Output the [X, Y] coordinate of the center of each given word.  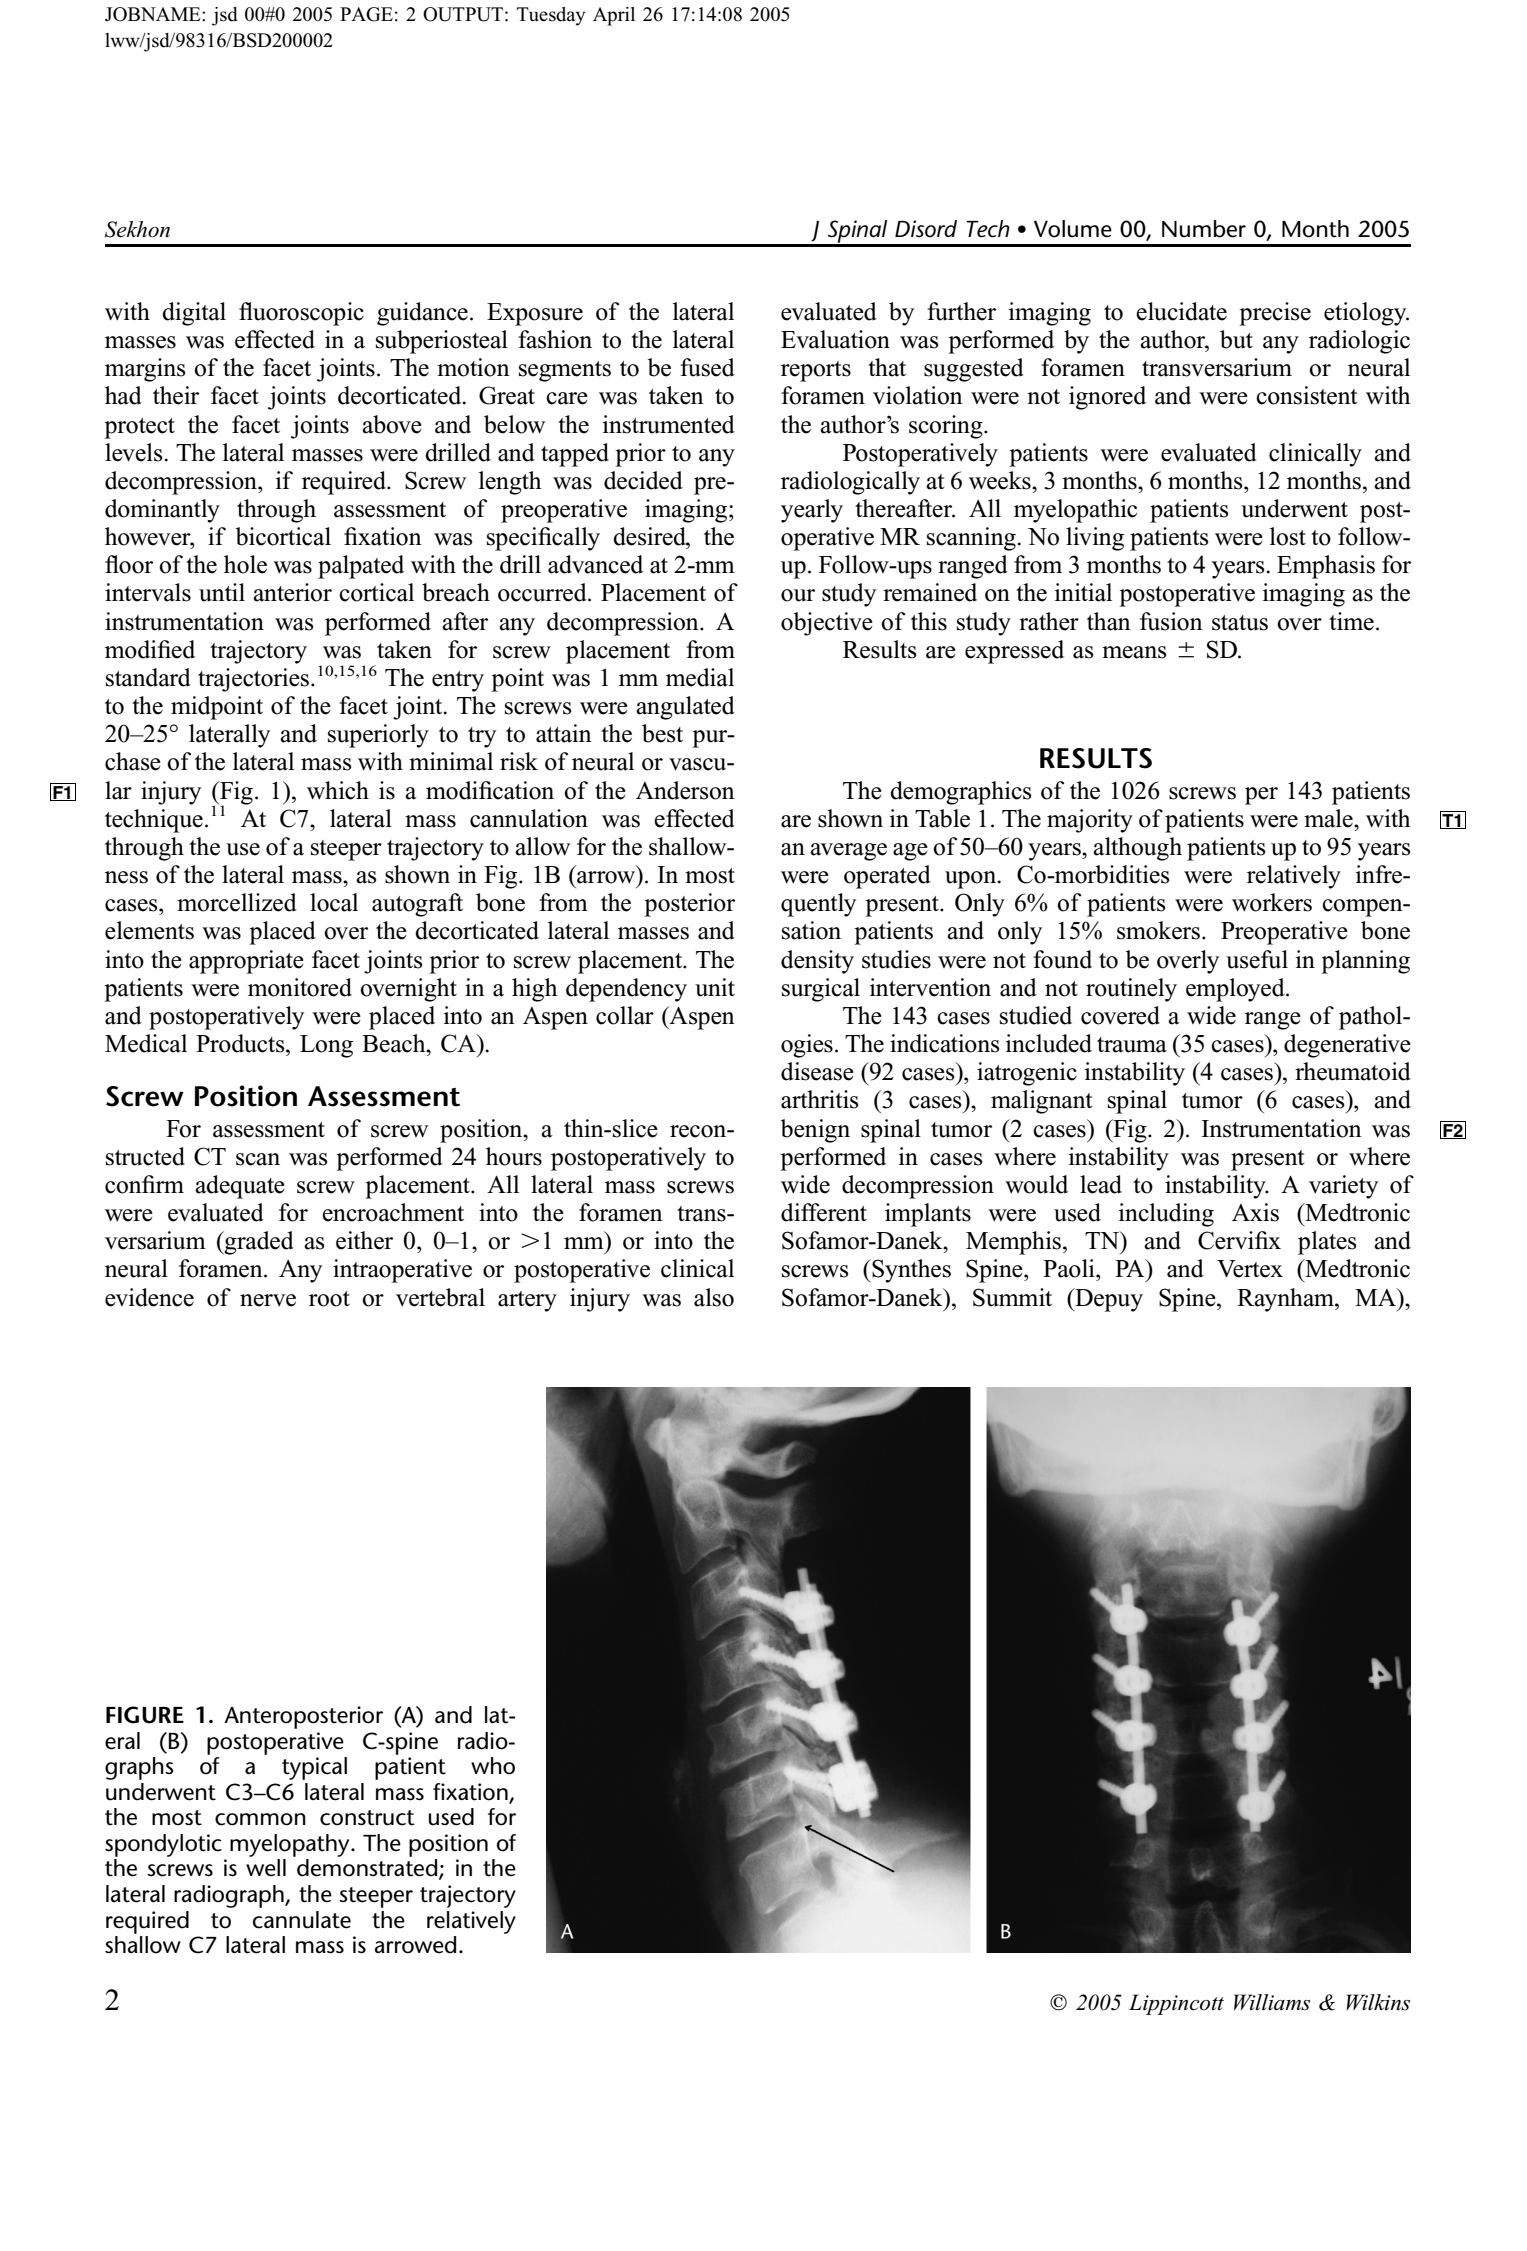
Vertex [1250, 1269]
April [614, 16]
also [714, 1297]
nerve [268, 1300]
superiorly [378, 736]
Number [1204, 229]
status [1240, 623]
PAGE [366, 14]
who [493, 1766]
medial [700, 677]
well [266, 1868]
